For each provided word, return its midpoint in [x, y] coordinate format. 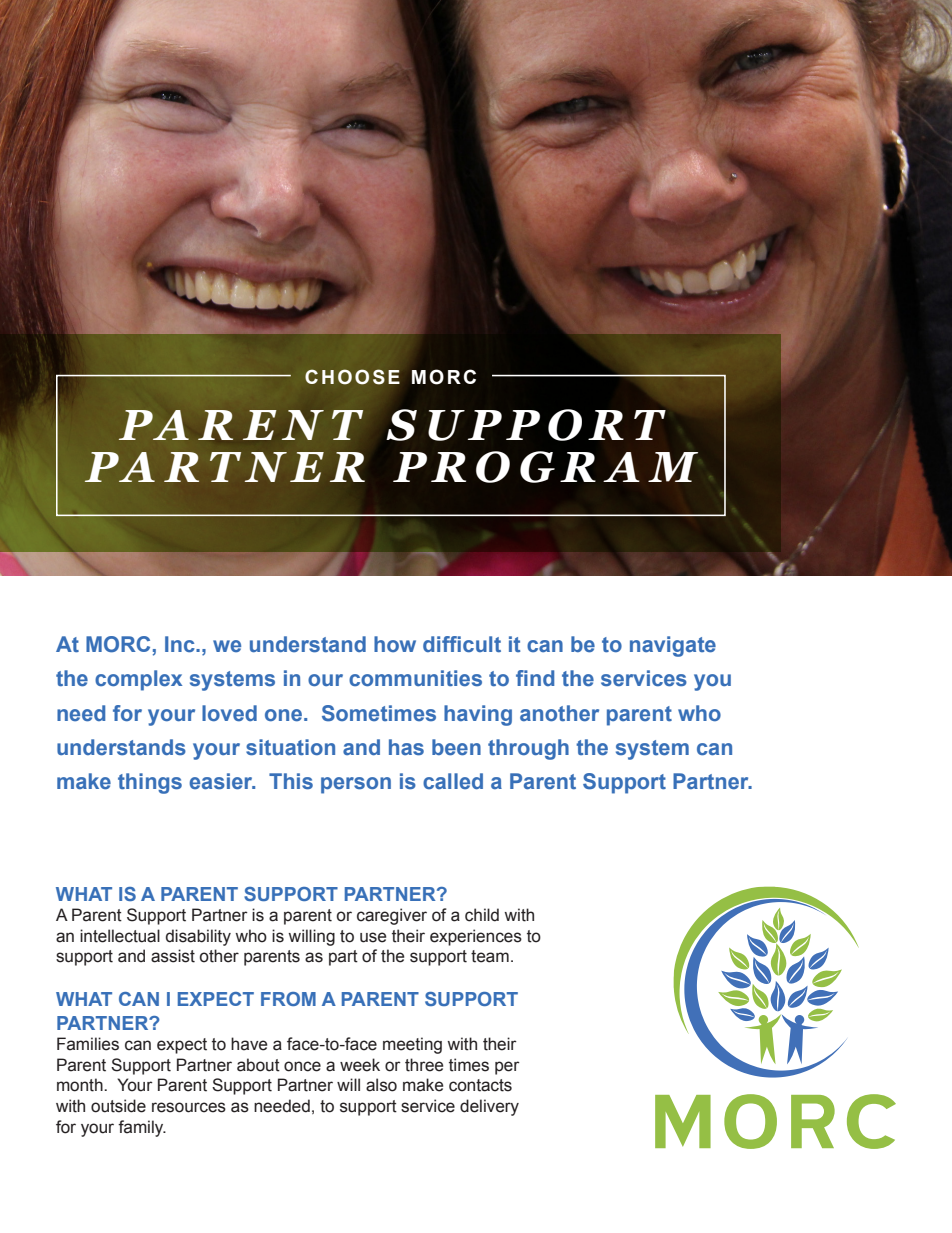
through [528, 749]
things [150, 783]
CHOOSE [352, 377]
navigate [673, 646]
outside [118, 1106]
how [395, 644]
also [381, 1085]
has [406, 747]
